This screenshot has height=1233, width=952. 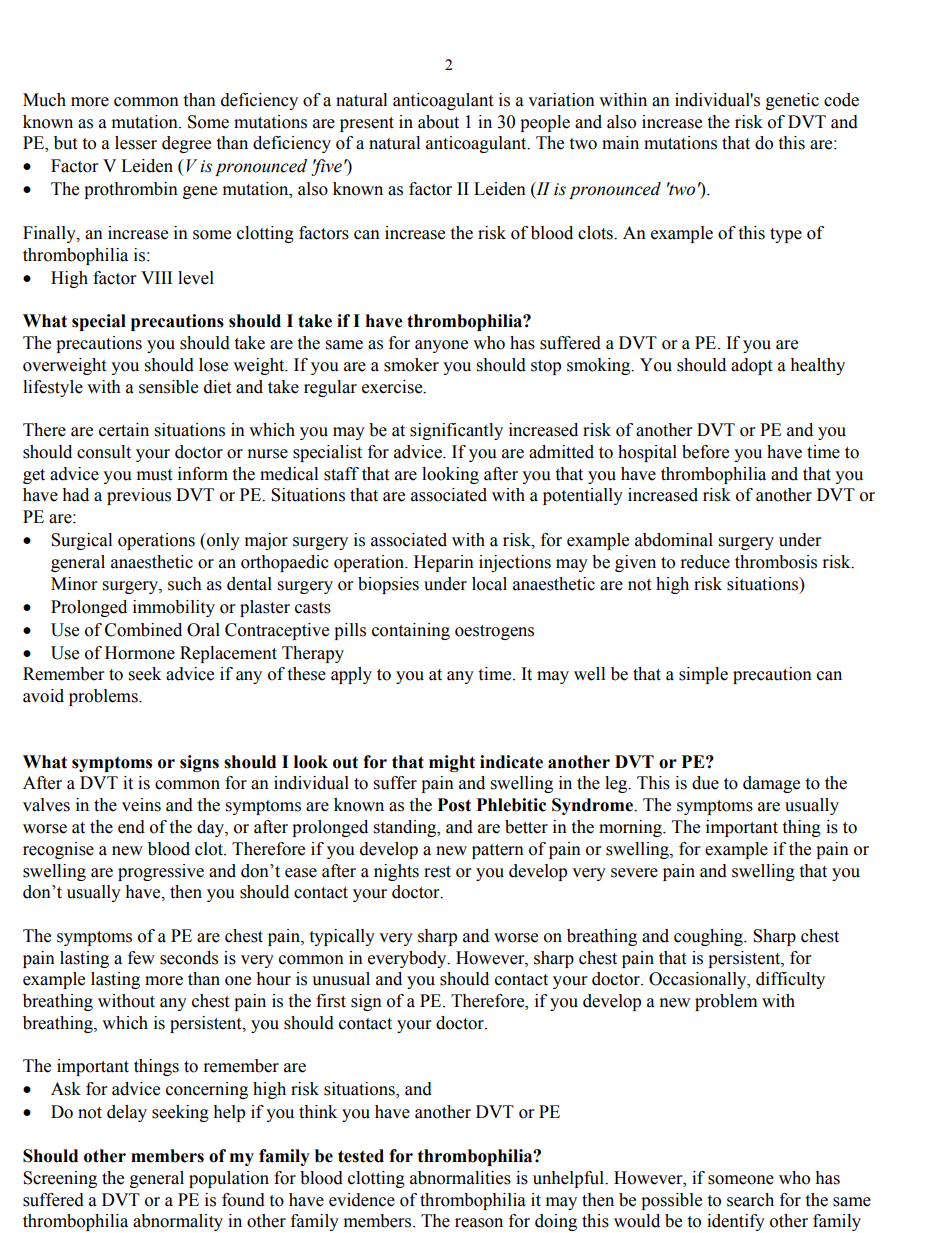 What do you see at coordinates (178, 1222) in the screenshot?
I see `abnormality` at bounding box center [178, 1222].
